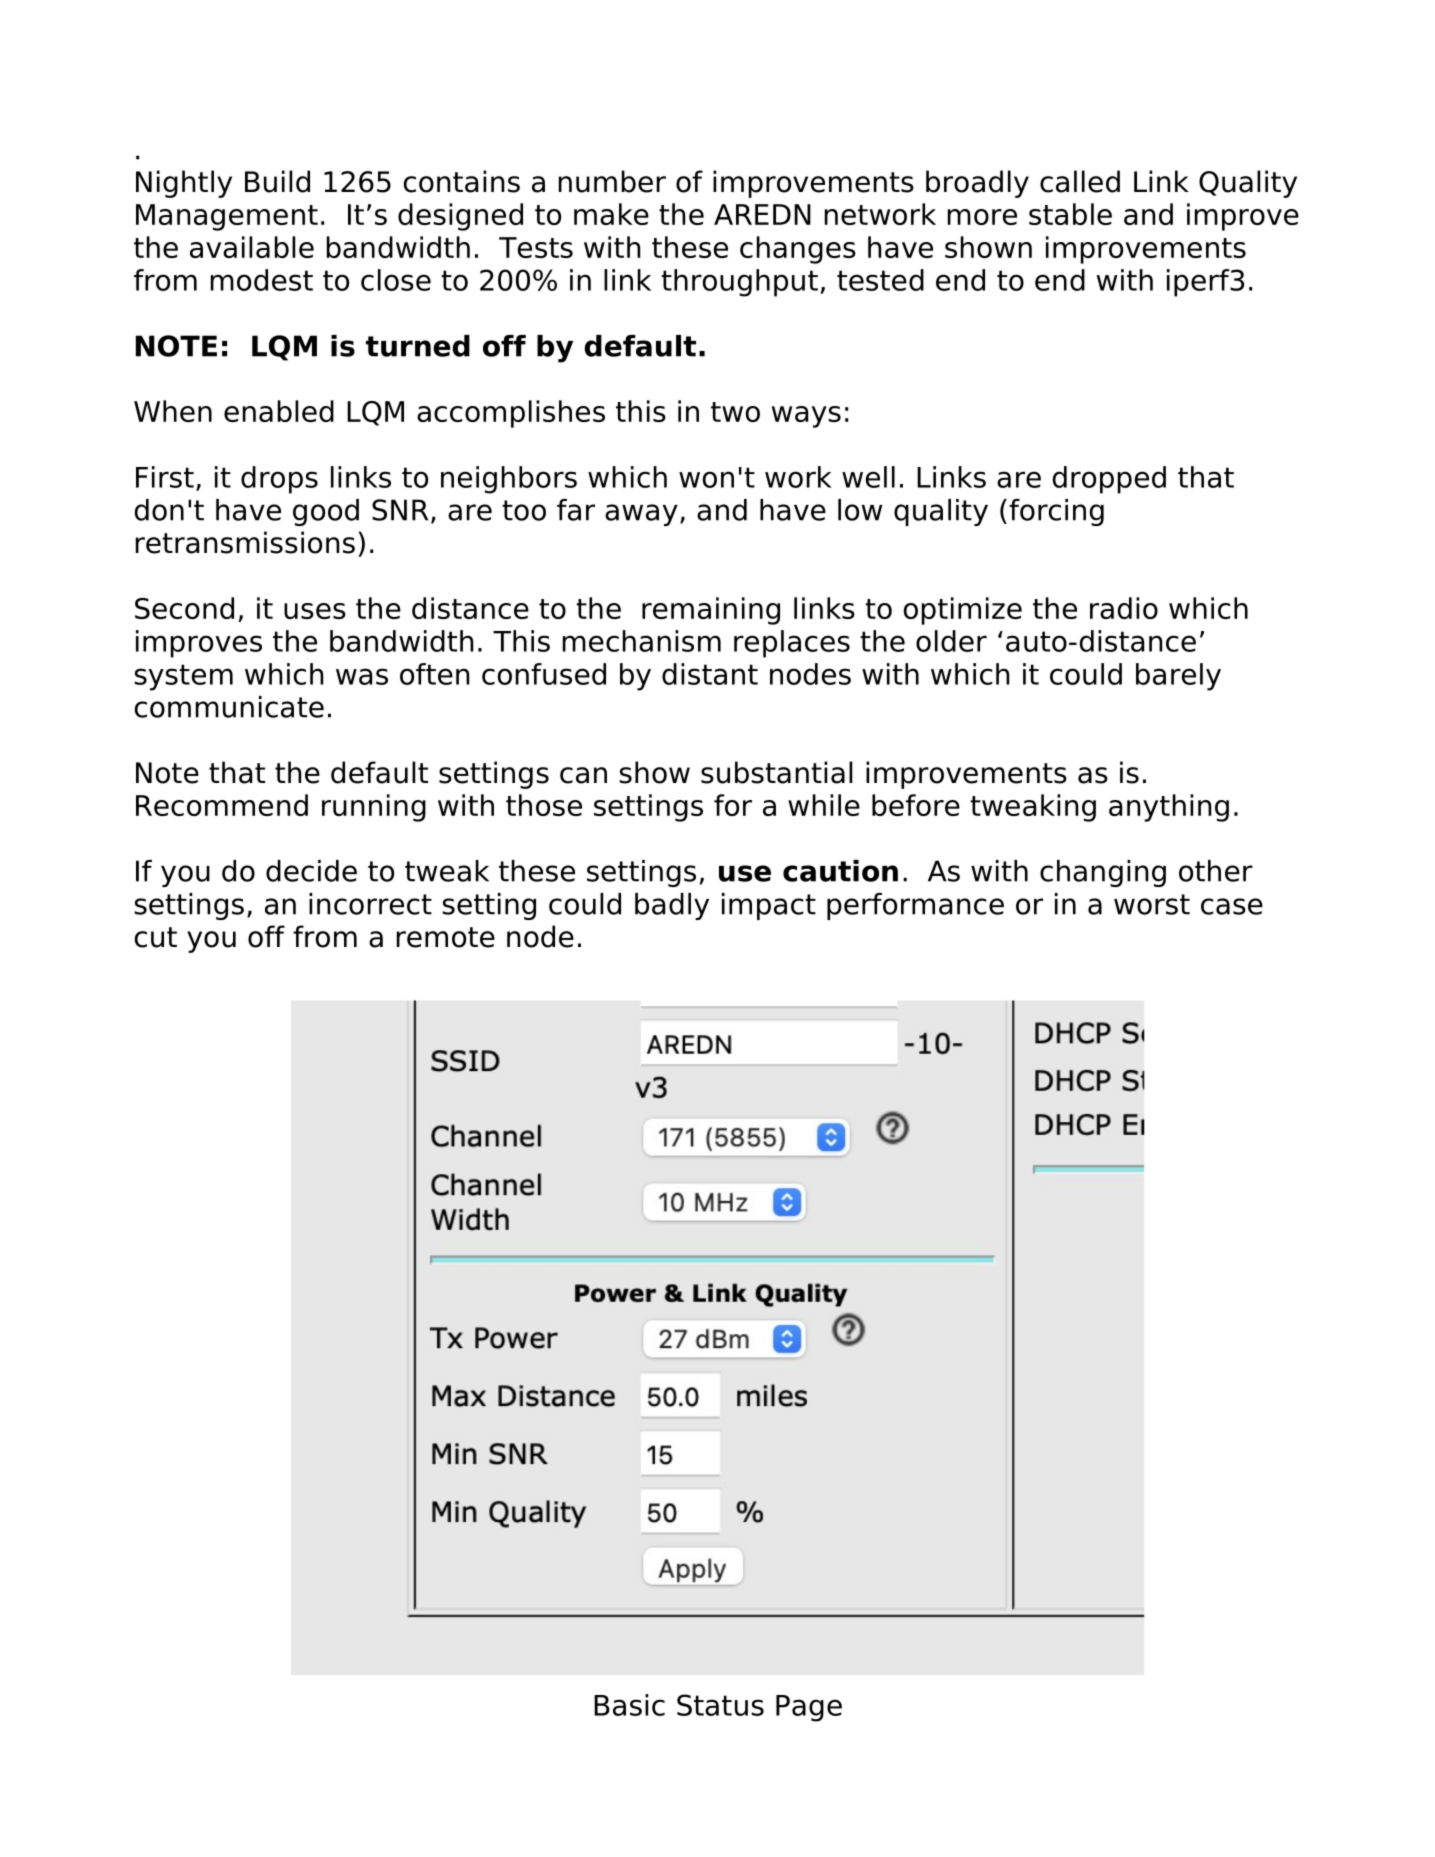 The height and width of the document is (1857, 1435). What do you see at coordinates (672, 906) in the document?
I see `badly` at bounding box center [672, 906].
